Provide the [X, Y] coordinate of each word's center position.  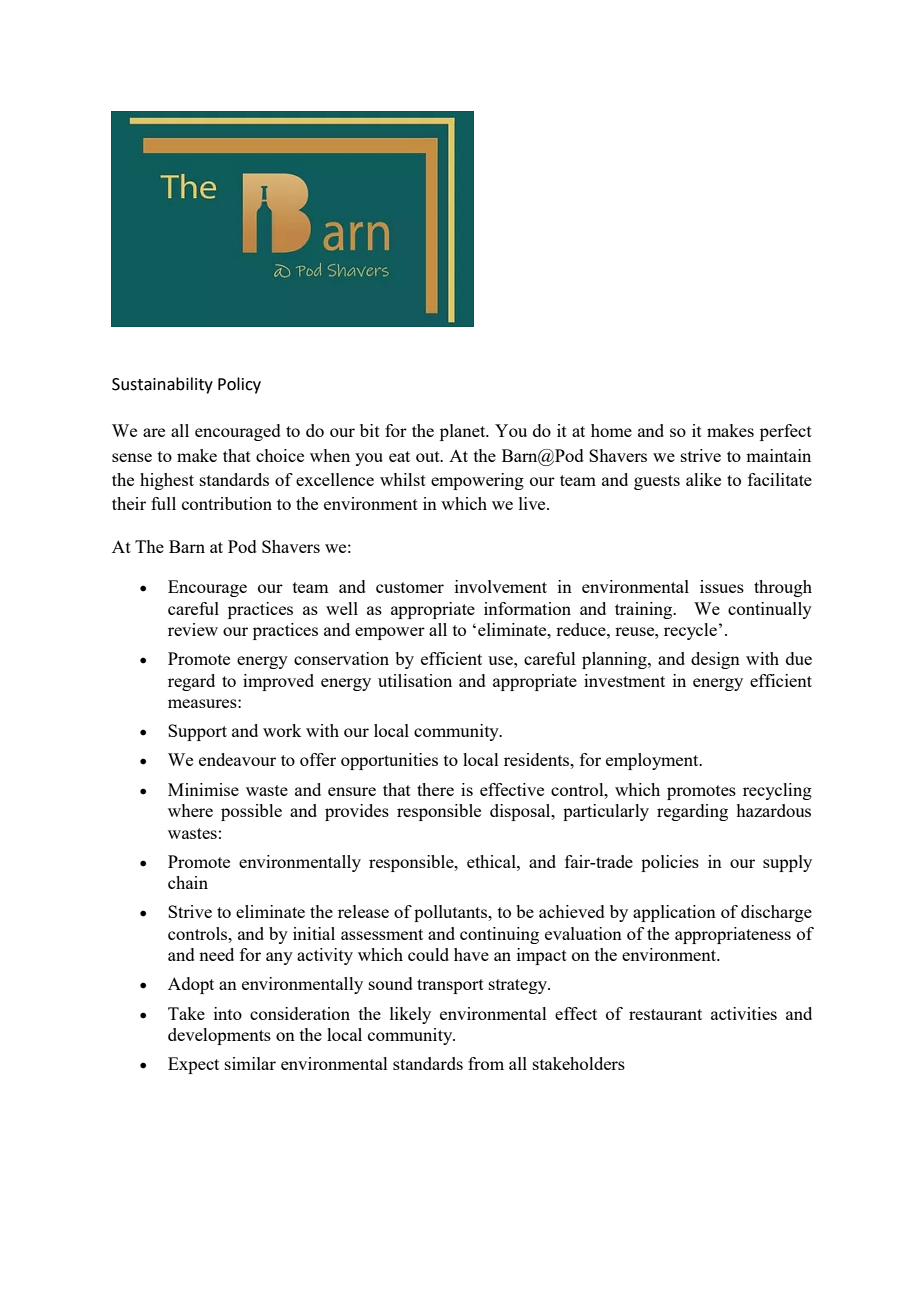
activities [744, 1013]
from [486, 1063]
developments [219, 1036]
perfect [786, 432]
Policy [239, 385]
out [429, 456]
